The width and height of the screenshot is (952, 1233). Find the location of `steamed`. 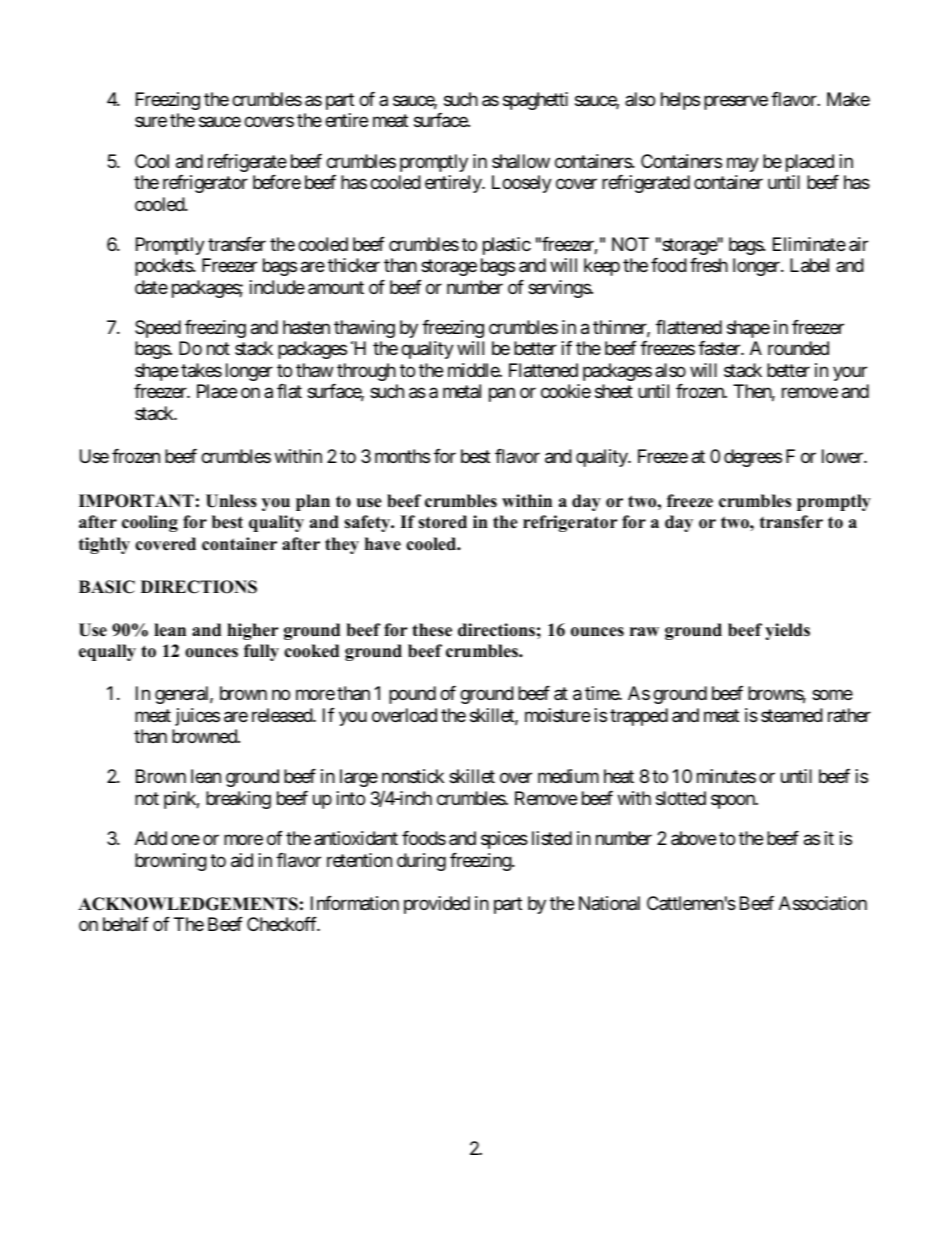

steamed is located at coordinates (792, 715).
